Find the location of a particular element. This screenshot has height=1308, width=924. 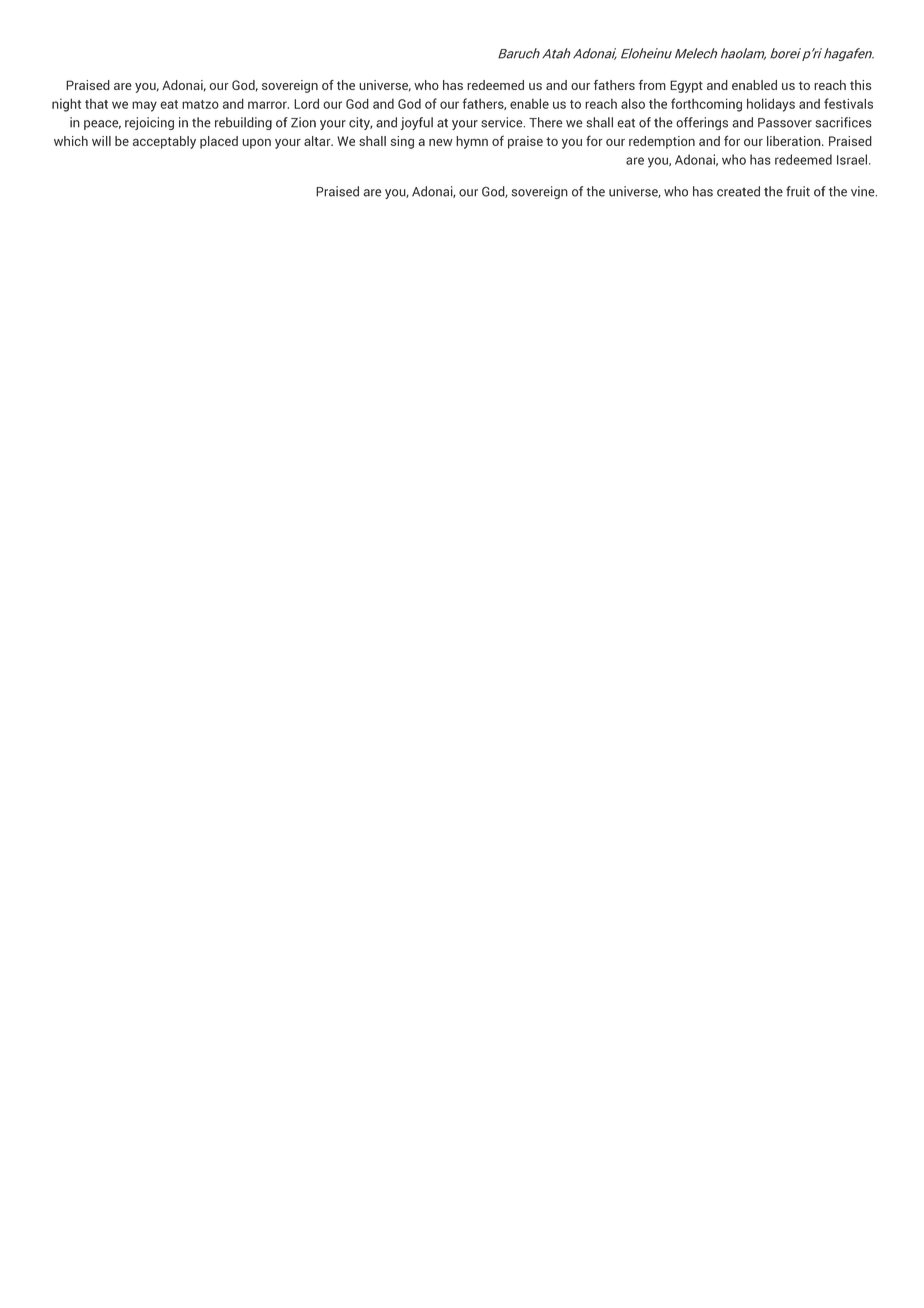

that is located at coordinates (96, 104).
